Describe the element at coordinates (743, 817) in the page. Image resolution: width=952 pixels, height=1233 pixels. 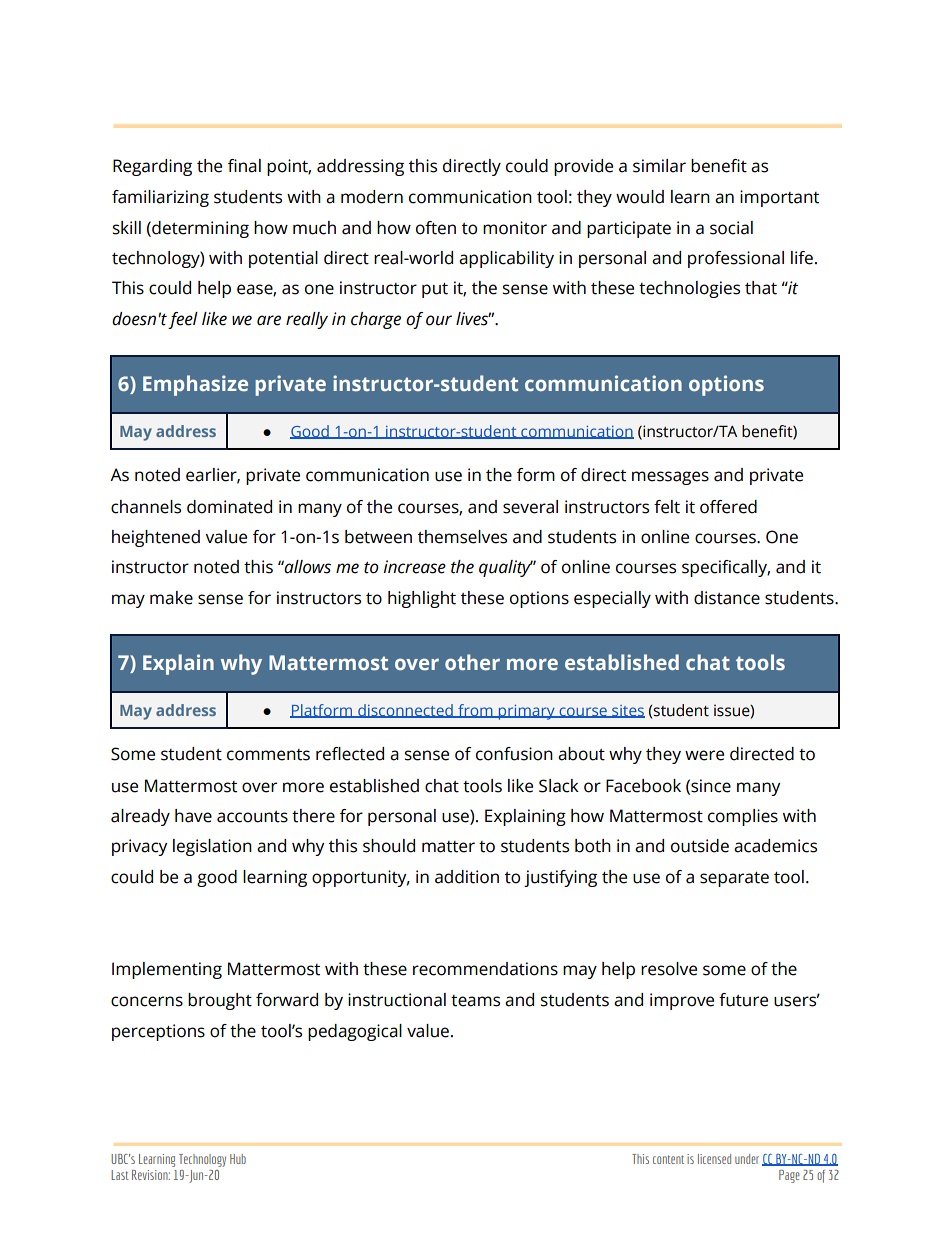
I see `complies` at that location.
